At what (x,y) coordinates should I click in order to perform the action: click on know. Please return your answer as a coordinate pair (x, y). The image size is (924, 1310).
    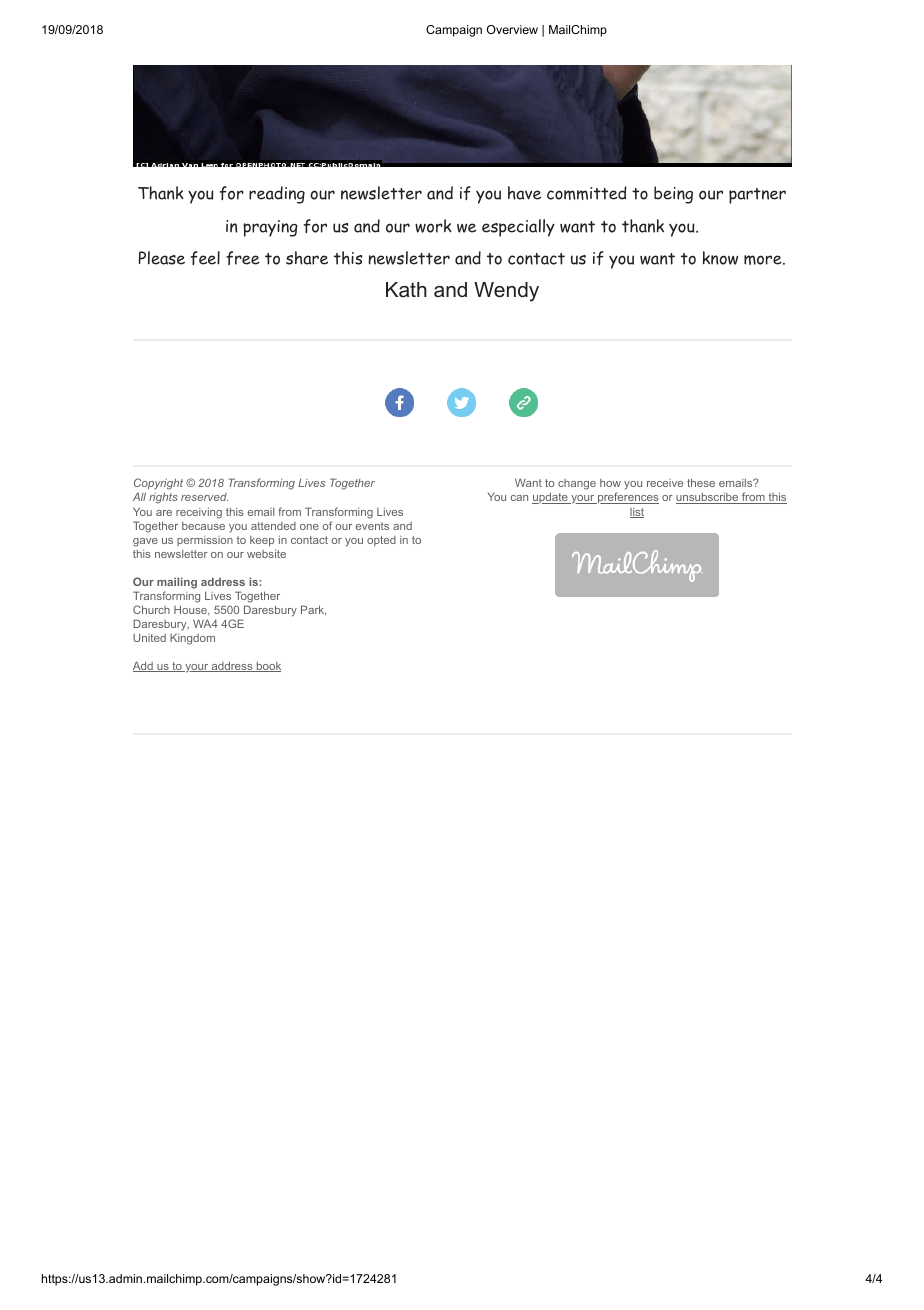
    Looking at the image, I should click on (720, 258).
